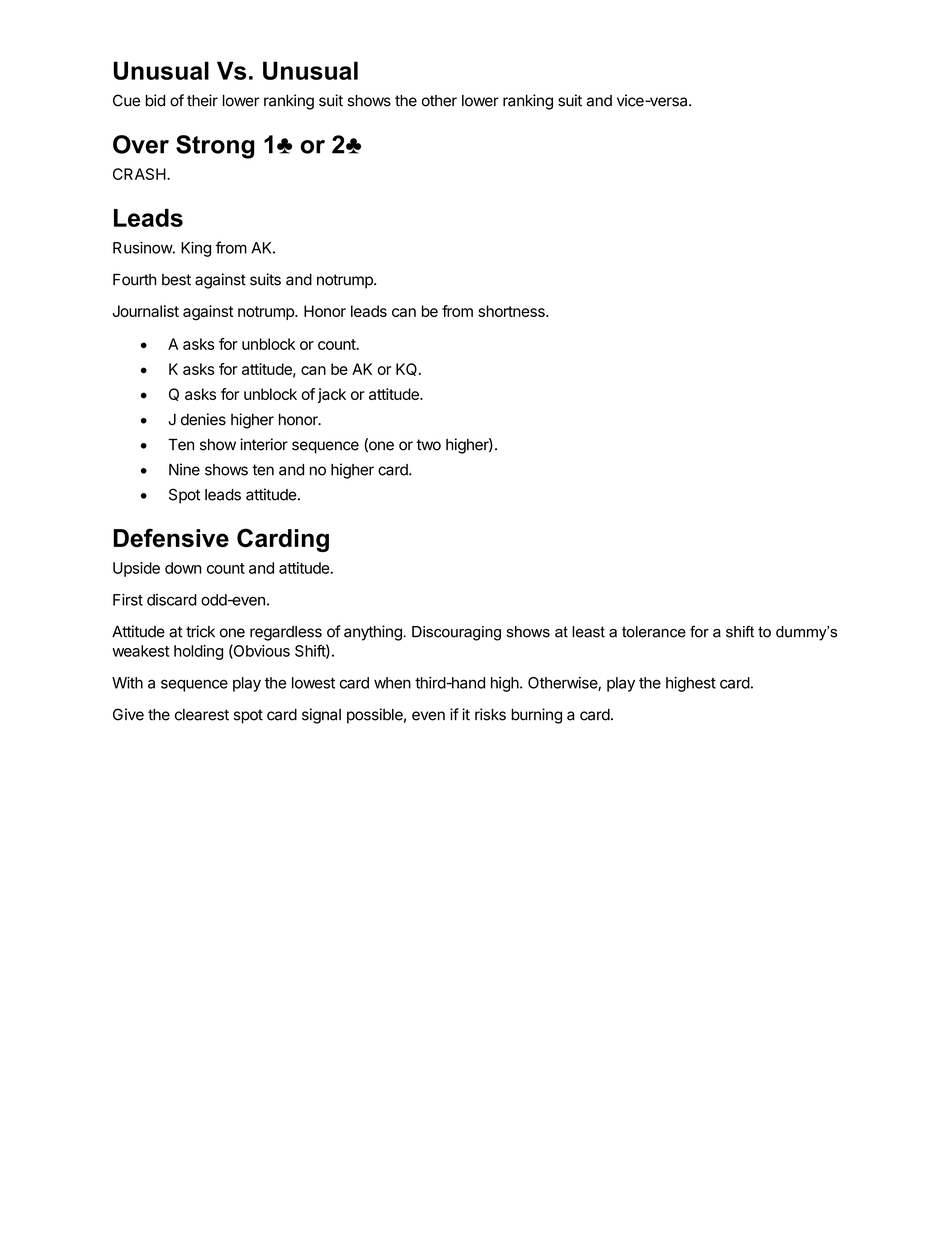  I want to click on two, so click(428, 445).
